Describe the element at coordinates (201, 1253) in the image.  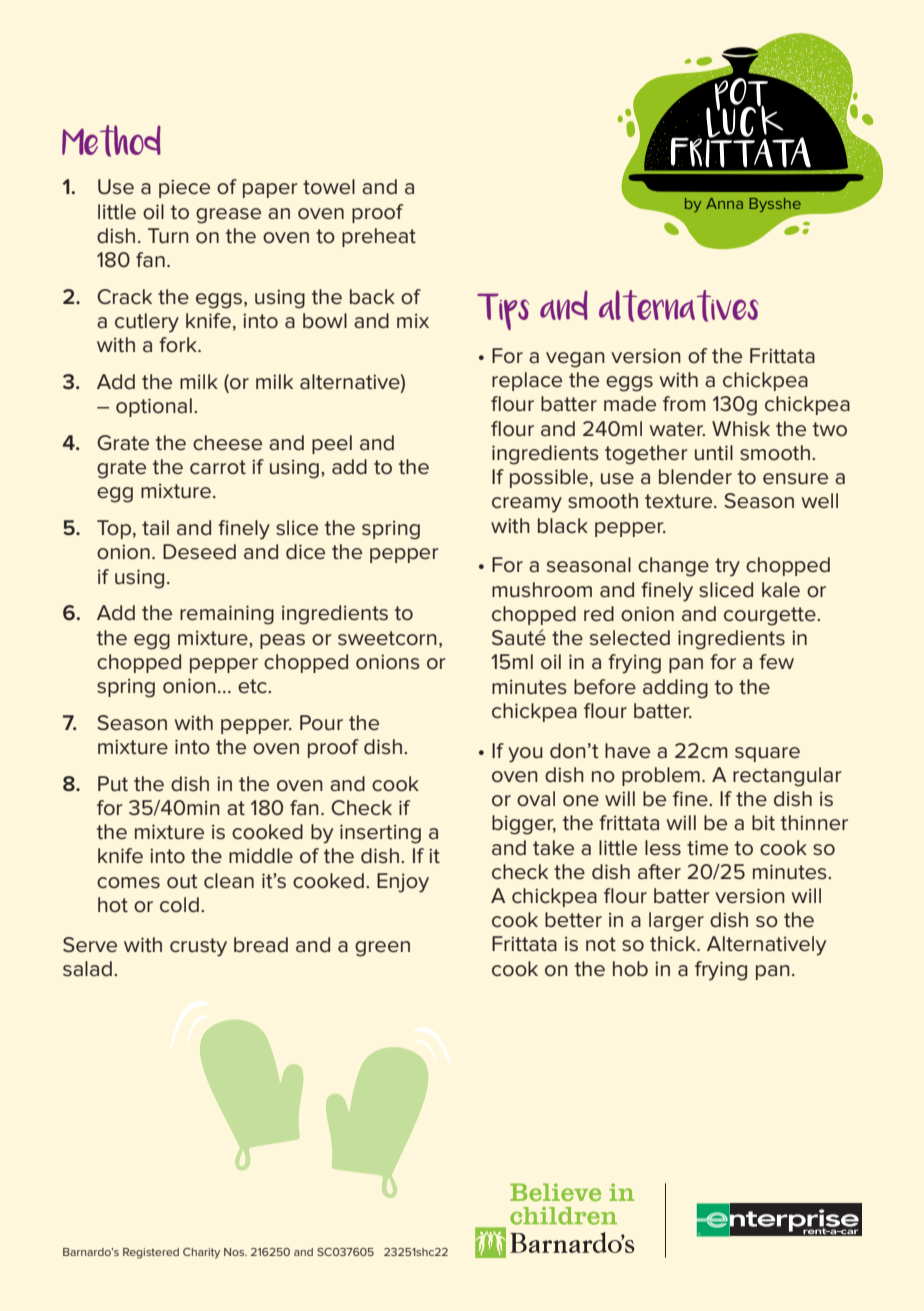
I see `Charity` at that location.
